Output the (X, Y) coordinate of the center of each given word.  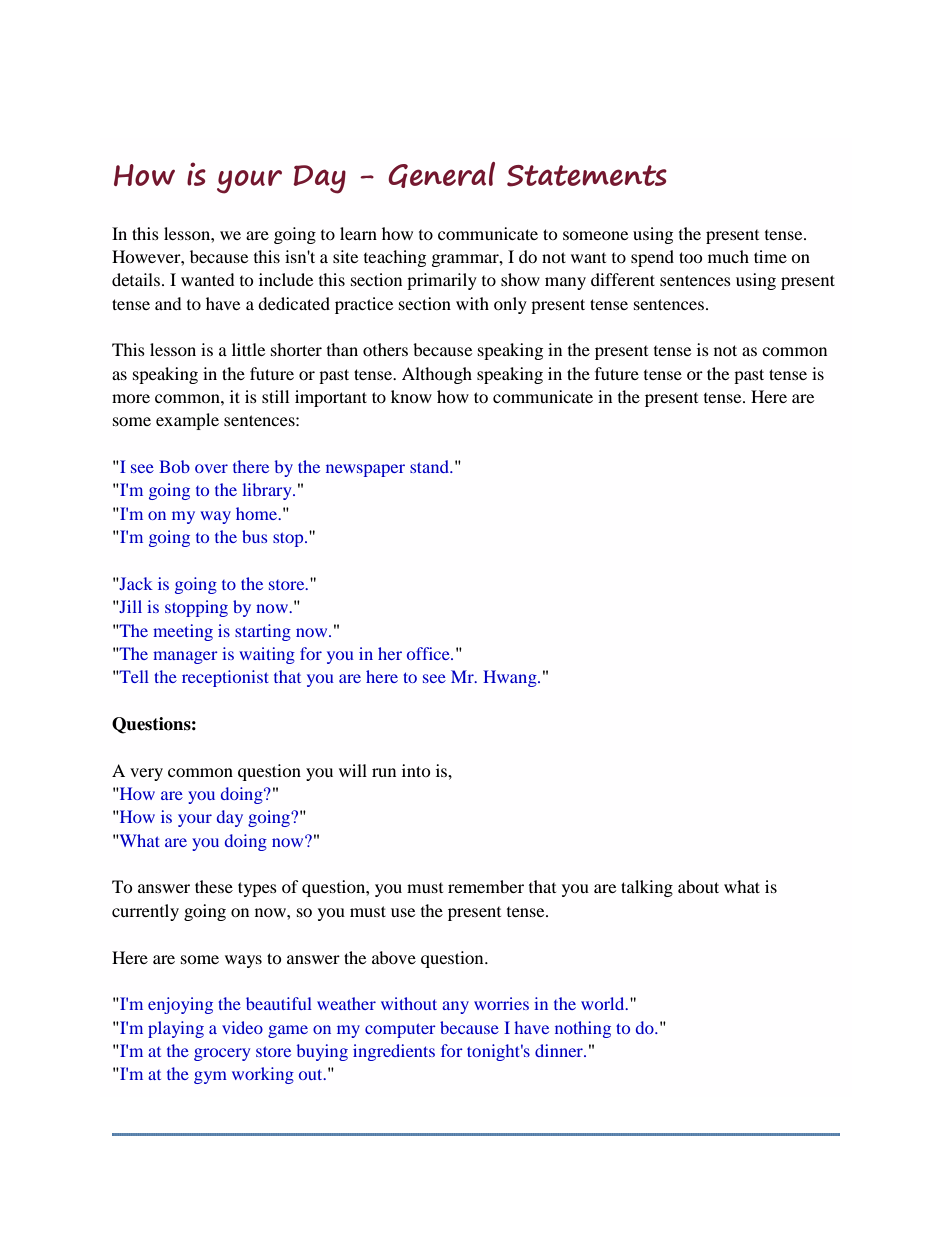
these (214, 886)
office (429, 653)
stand (430, 466)
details (136, 279)
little (248, 349)
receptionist (225, 678)
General (441, 175)
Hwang (511, 678)
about (698, 886)
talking (647, 888)
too (691, 257)
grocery (222, 1054)
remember (486, 886)
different (623, 279)
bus (254, 536)
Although (437, 375)
